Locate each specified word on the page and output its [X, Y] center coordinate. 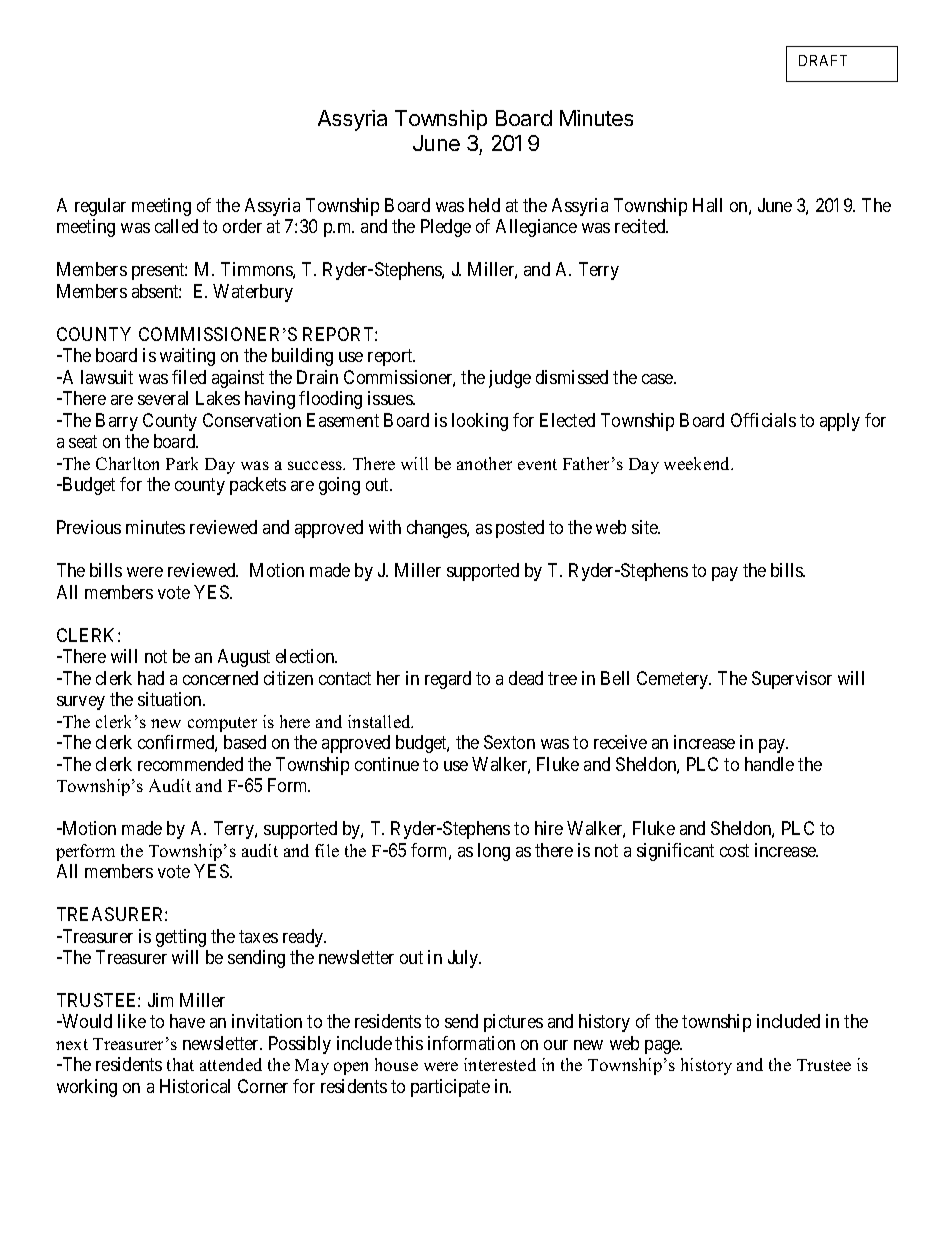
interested [500, 1064]
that [180, 1064]
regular [100, 207]
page [663, 1047]
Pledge [446, 228]
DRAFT [823, 60]
